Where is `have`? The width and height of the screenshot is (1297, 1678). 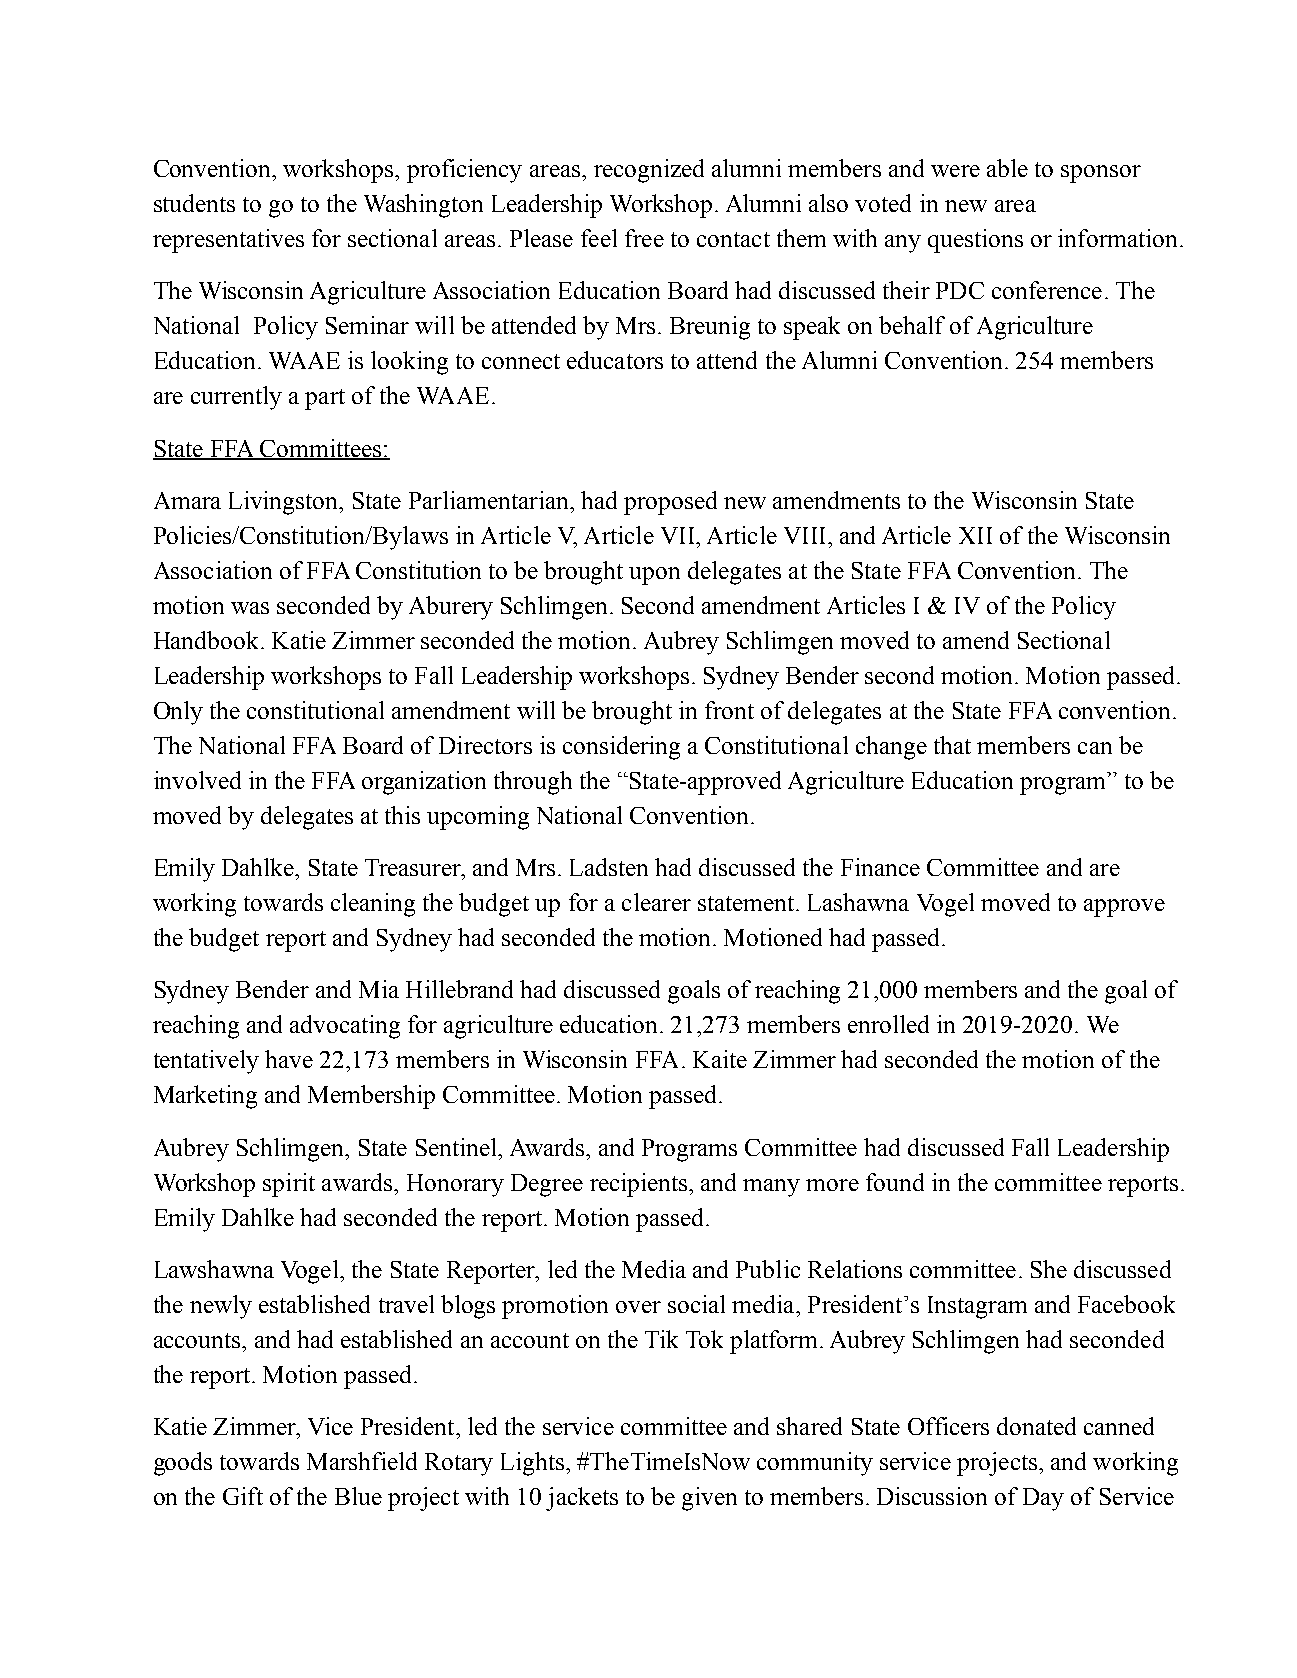
have is located at coordinates (289, 1059).
